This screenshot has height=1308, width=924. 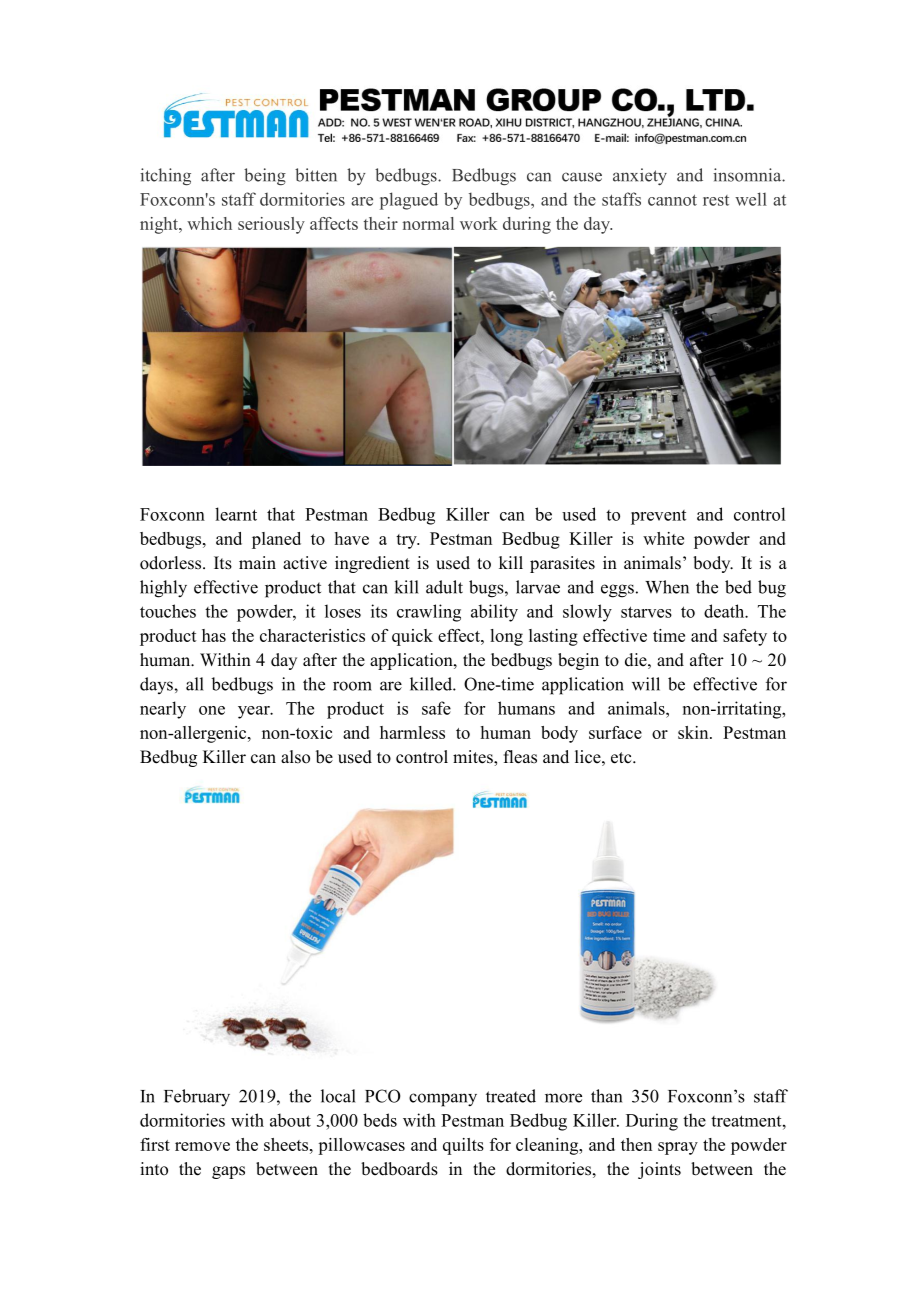 What do you see at coordinates (428, 223) in the screenshot?
I see `normal` at bounding box center [428, 223].
